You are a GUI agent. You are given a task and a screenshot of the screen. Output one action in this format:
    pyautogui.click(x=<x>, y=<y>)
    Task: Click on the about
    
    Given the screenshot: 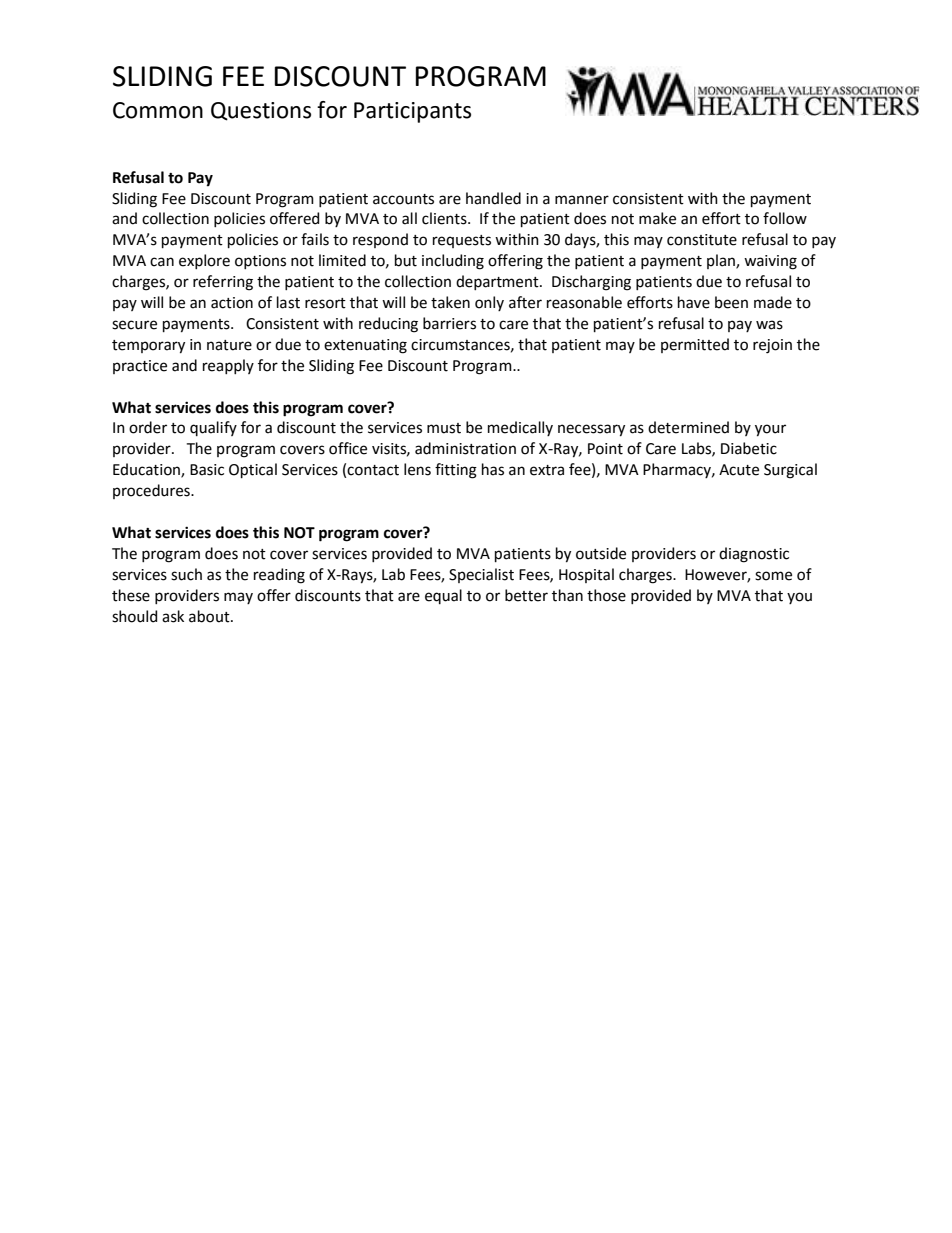 What is the action you would take?
    pyautogui.click(x=210, y=616)
